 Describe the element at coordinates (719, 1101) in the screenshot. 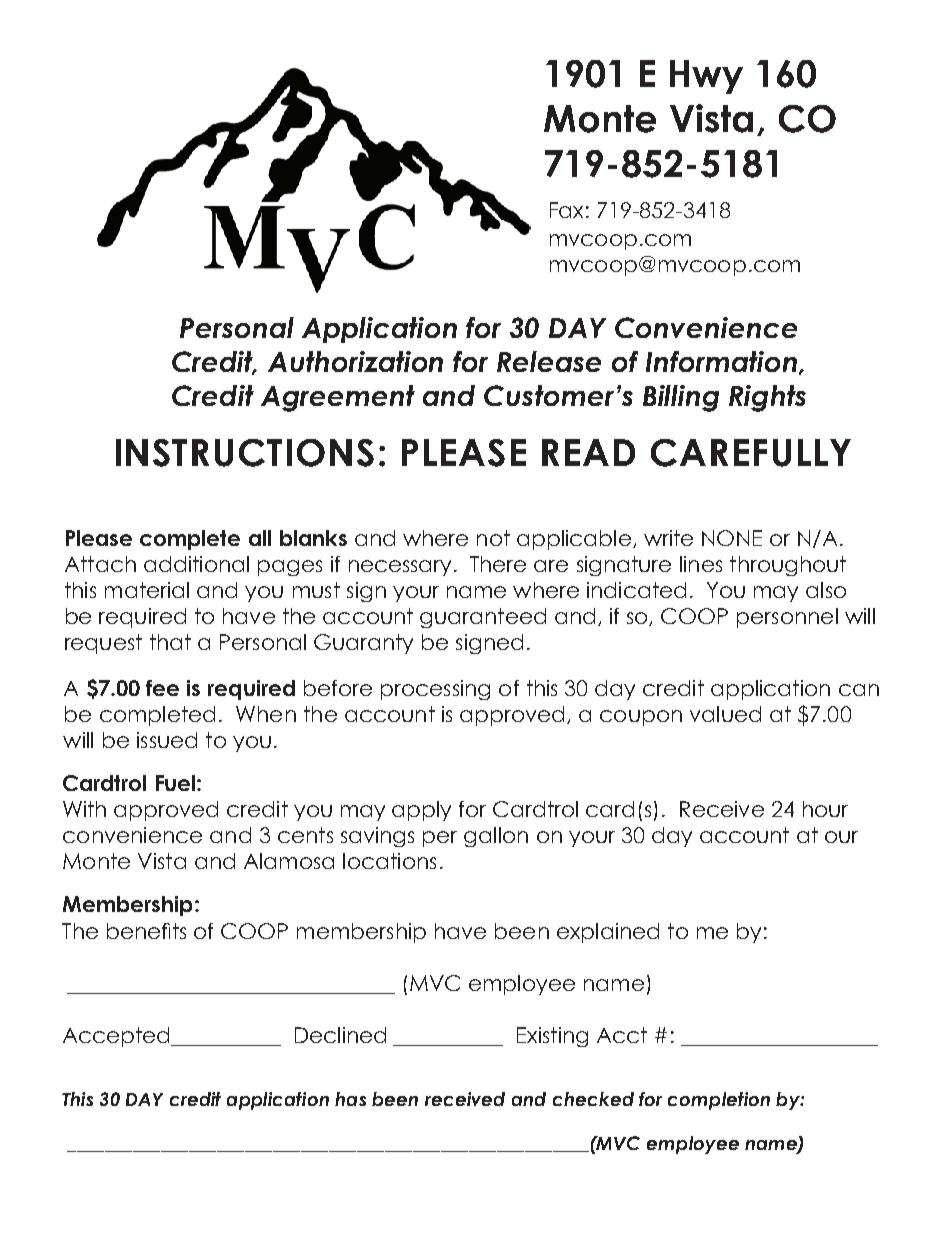

I see `completion` at that location.
